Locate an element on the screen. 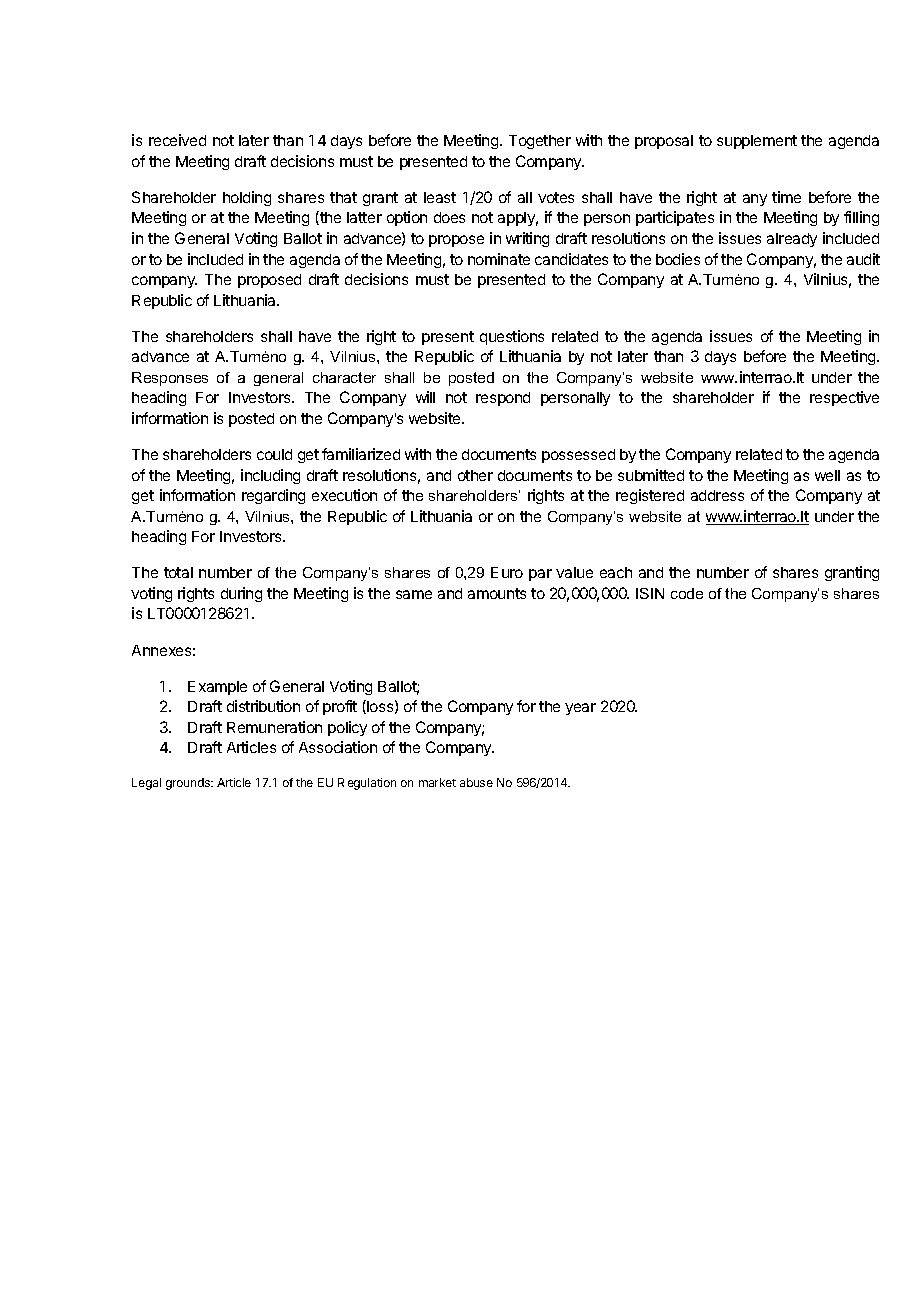 The height and width of the screenshot is (1308, 924). supplement is located at coordinates (757, 142).
